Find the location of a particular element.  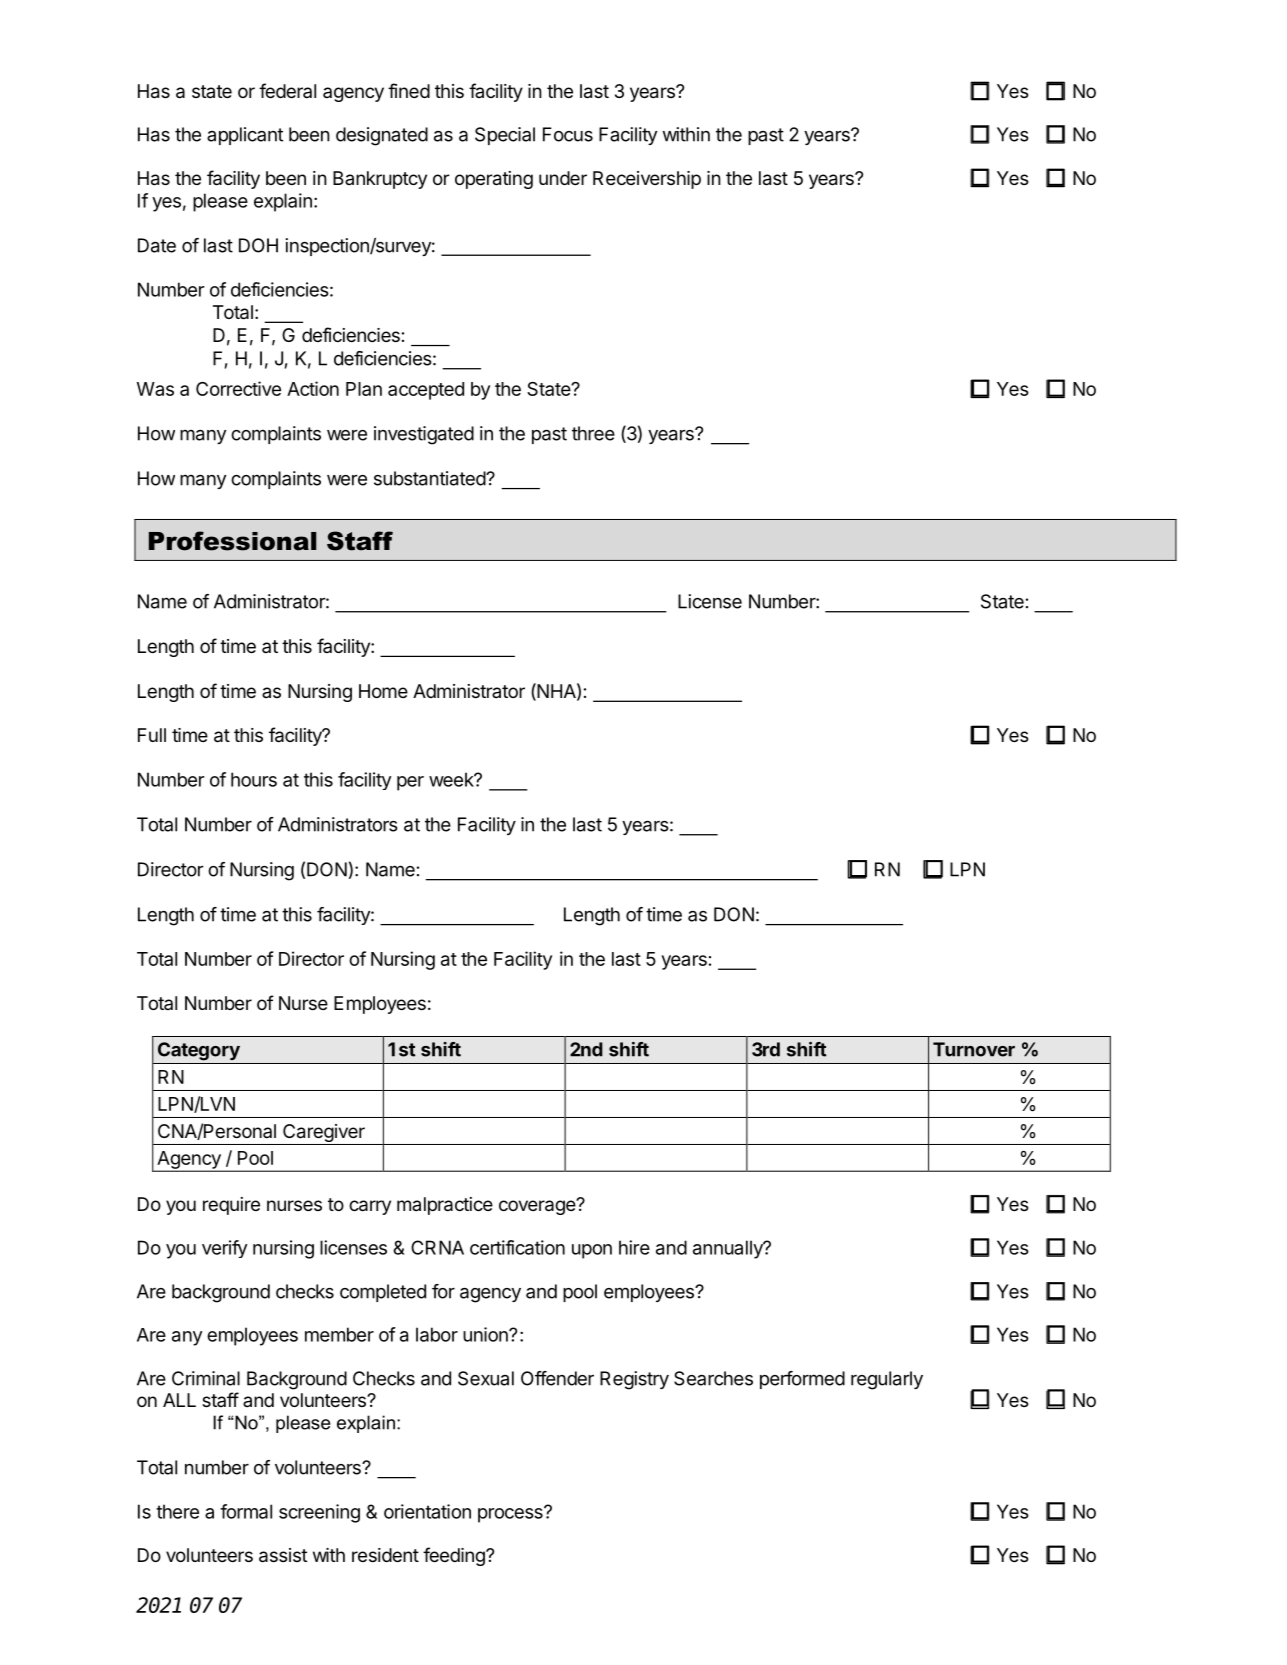

applicant is located at coordinates (245, 136).
